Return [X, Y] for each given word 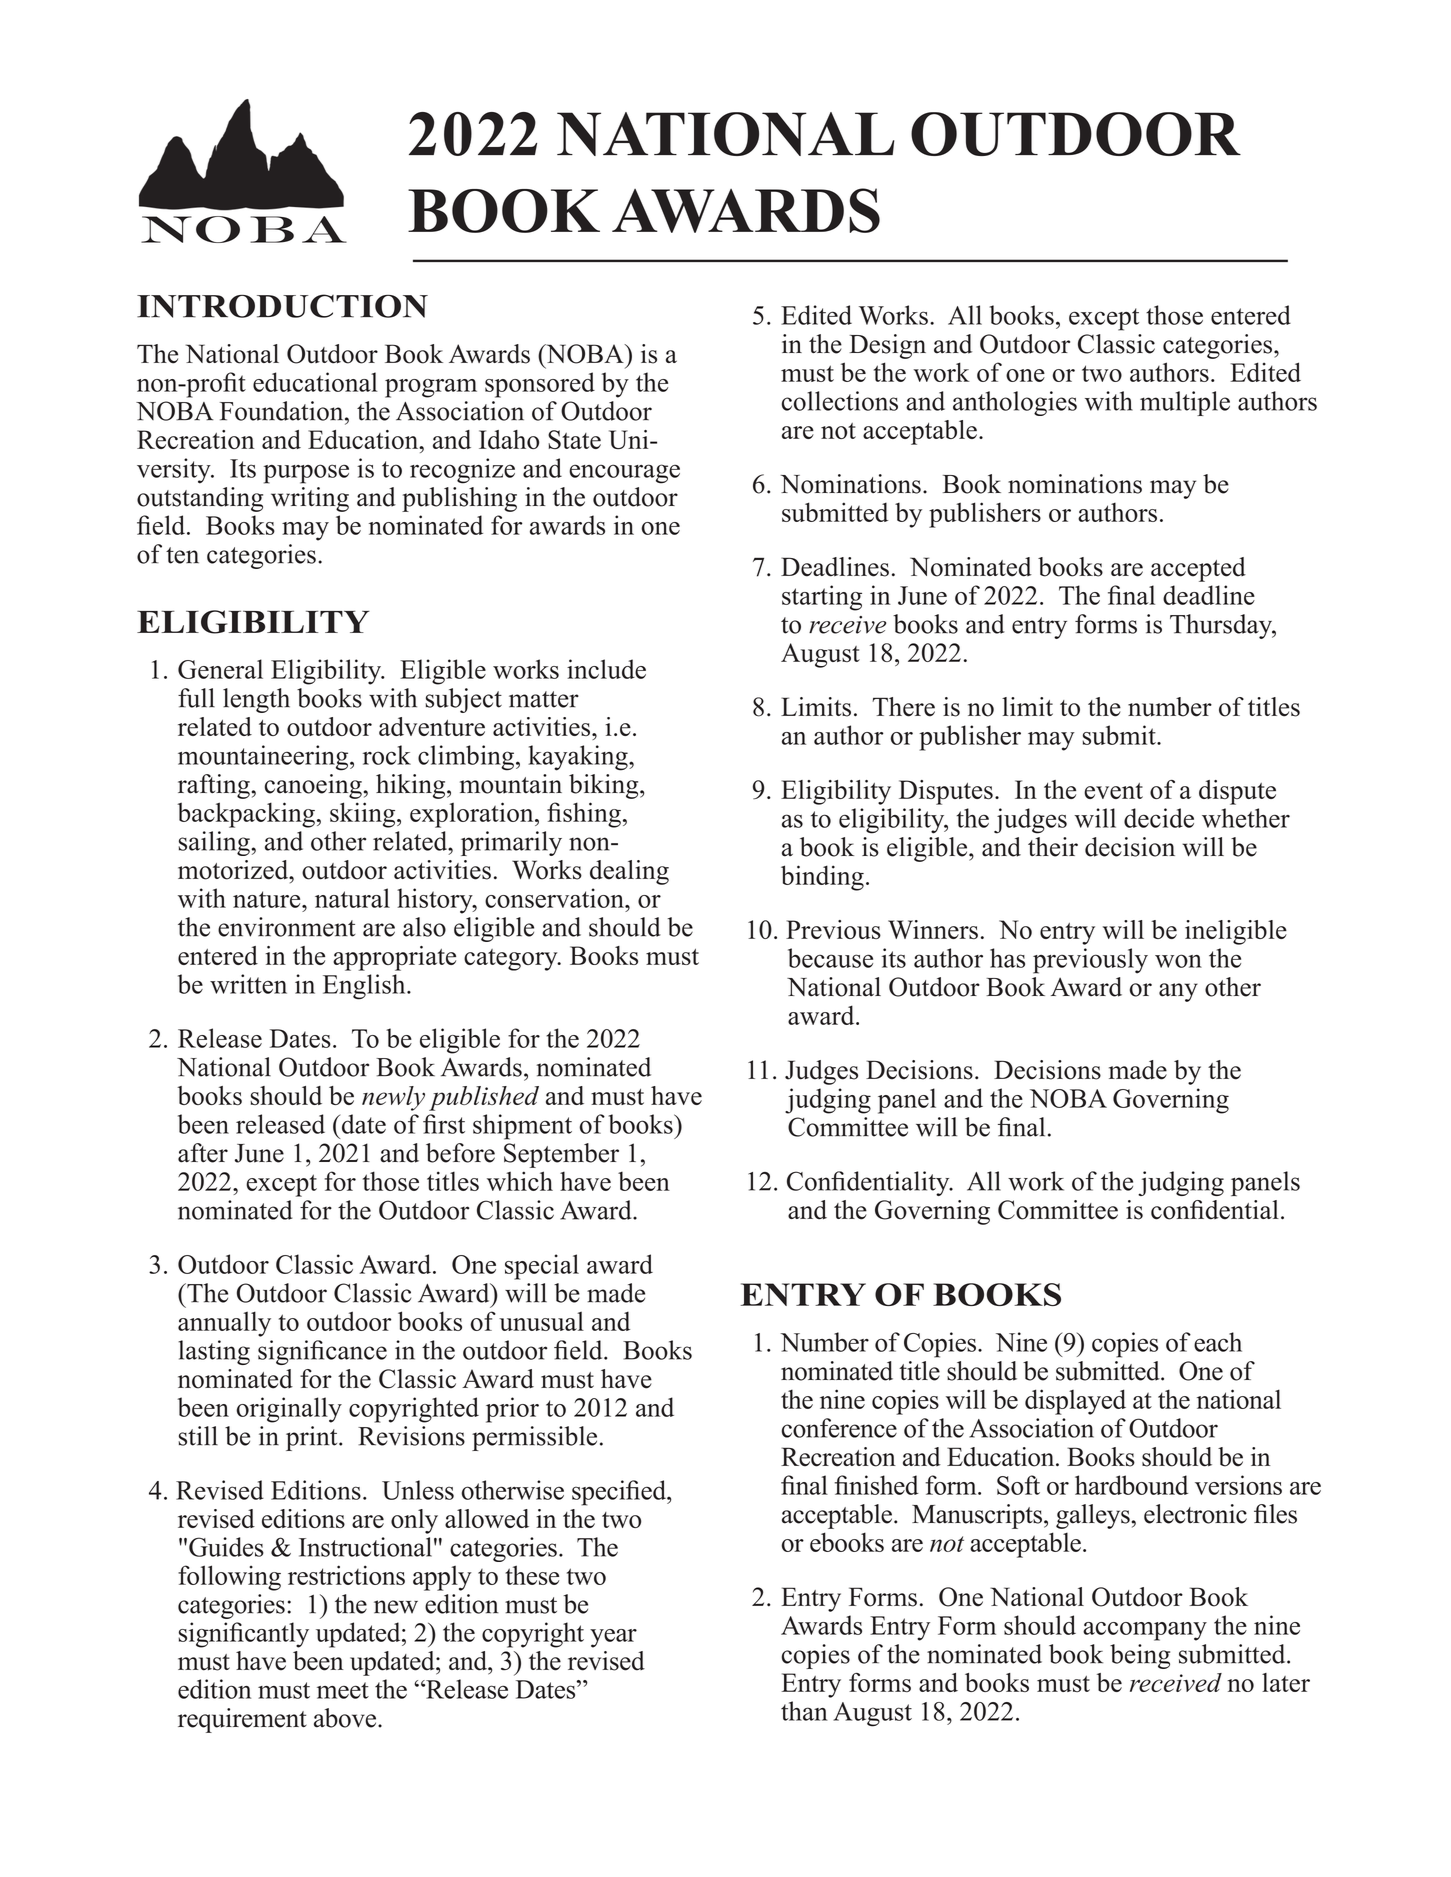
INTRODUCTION [282, 306]
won [1178, 961]
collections [840, 401]
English [365, 987]
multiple [1185, 403]
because [830, 958]
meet [343, 1690]
